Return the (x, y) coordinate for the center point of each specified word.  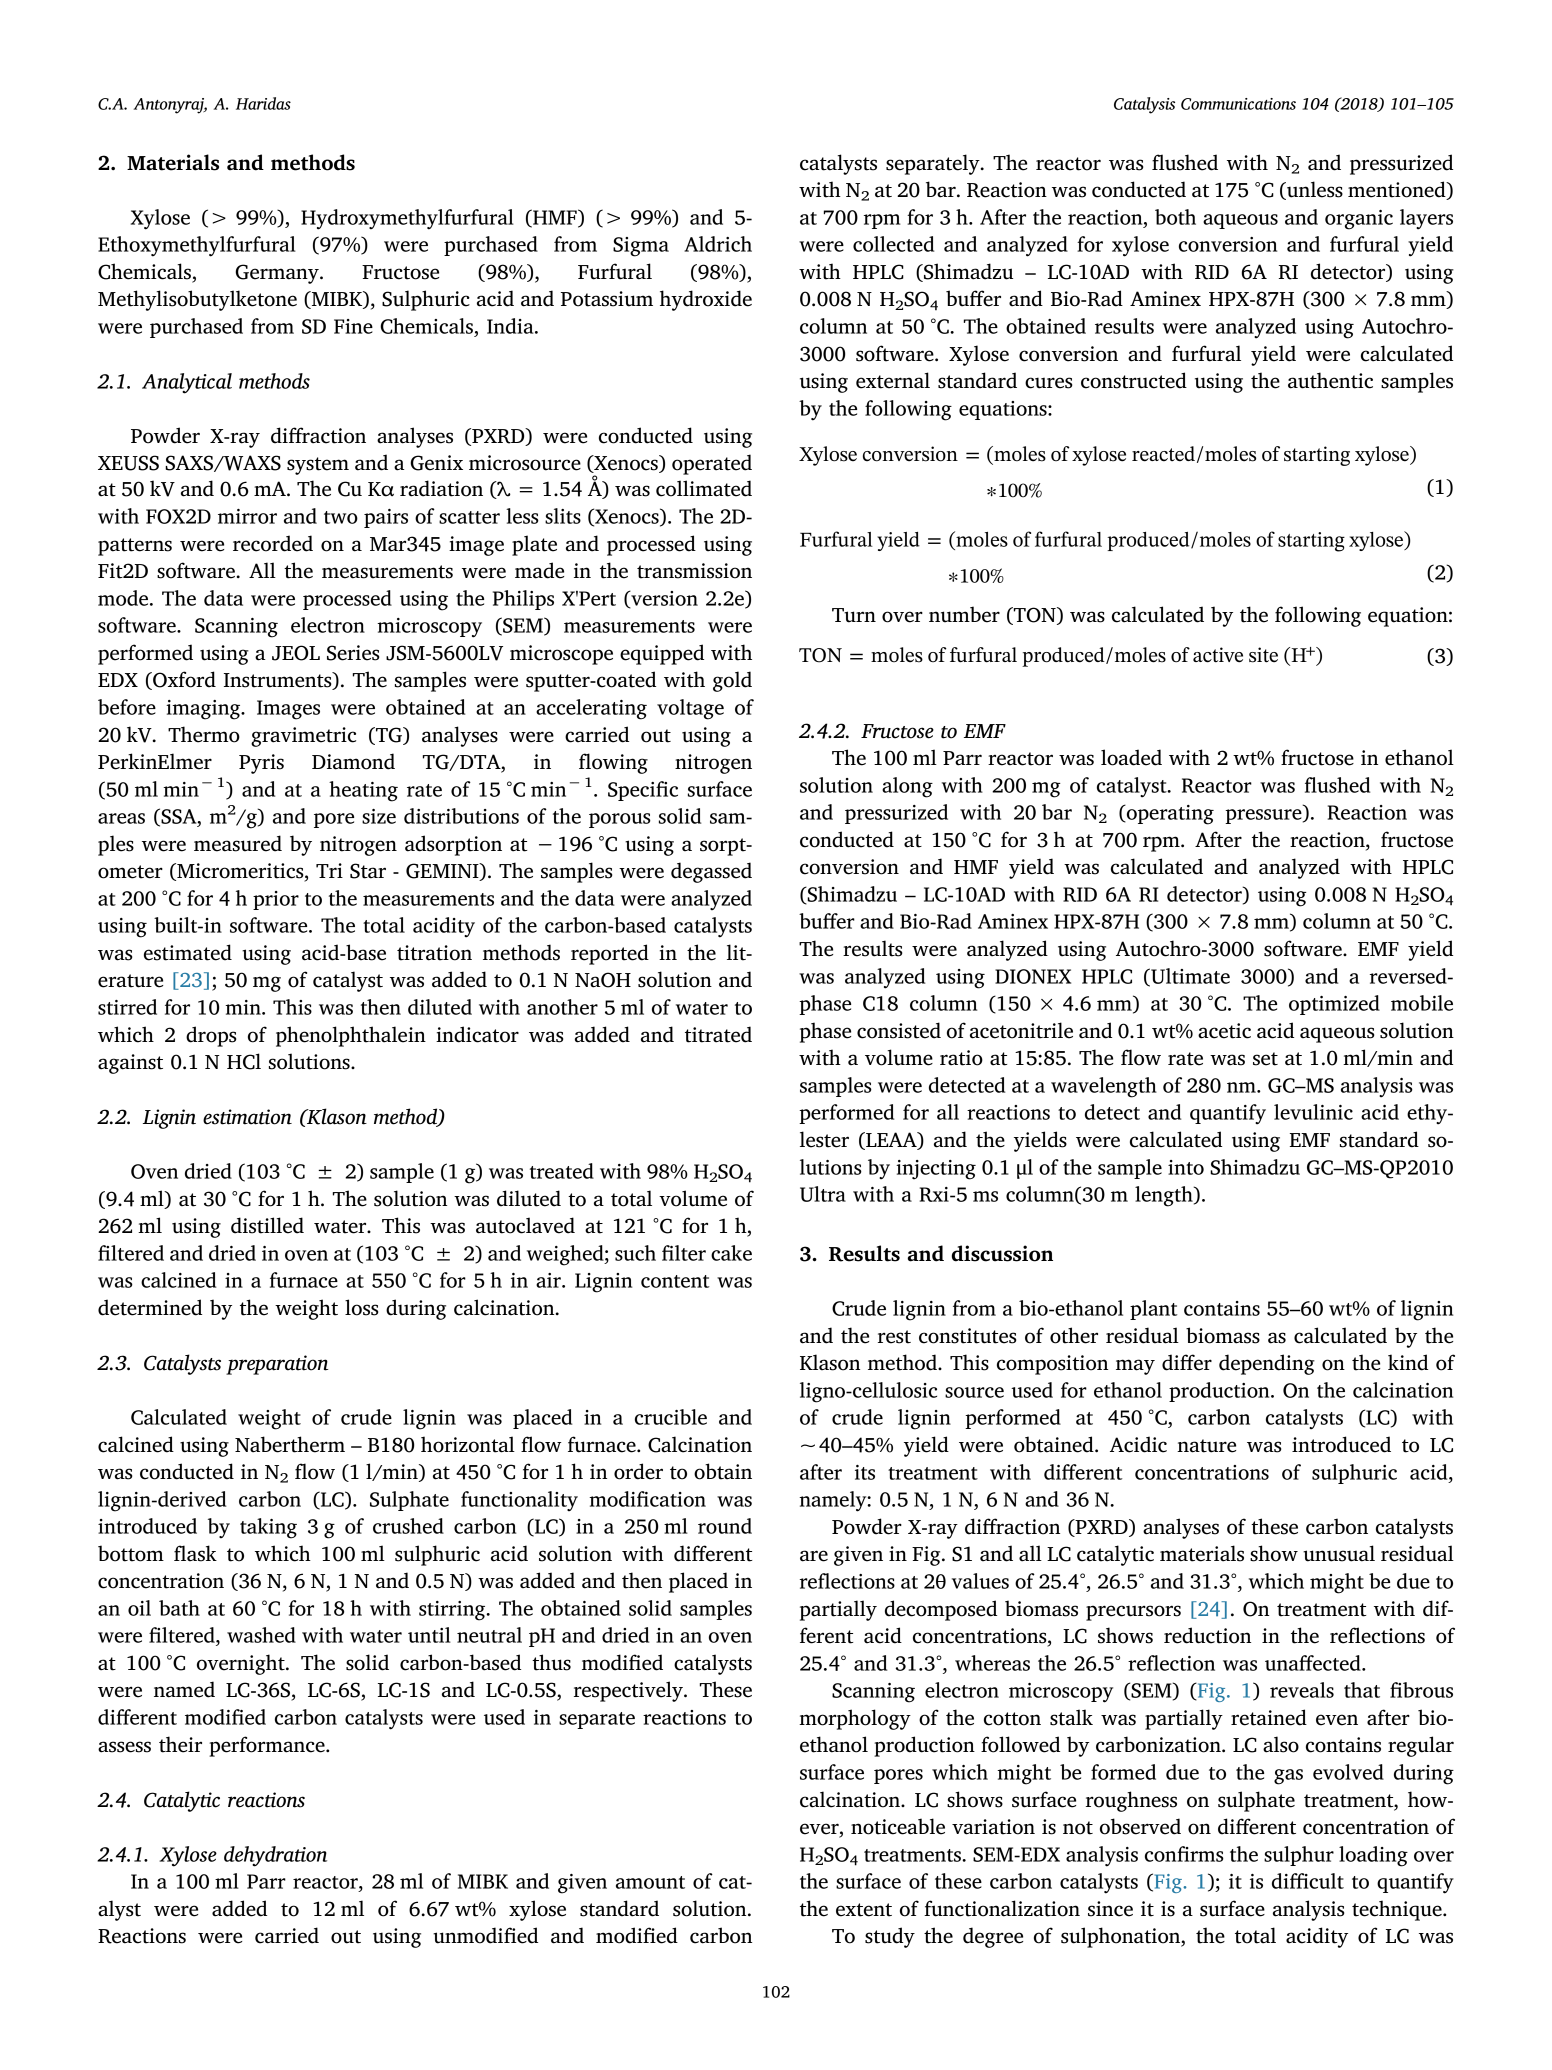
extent (864, 1910)
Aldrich (718, 244)
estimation (247, 1117)
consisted (899, 1030)
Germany (278, 274)
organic (1359, 220)
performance (268, 1746)
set (1265, 1059)
